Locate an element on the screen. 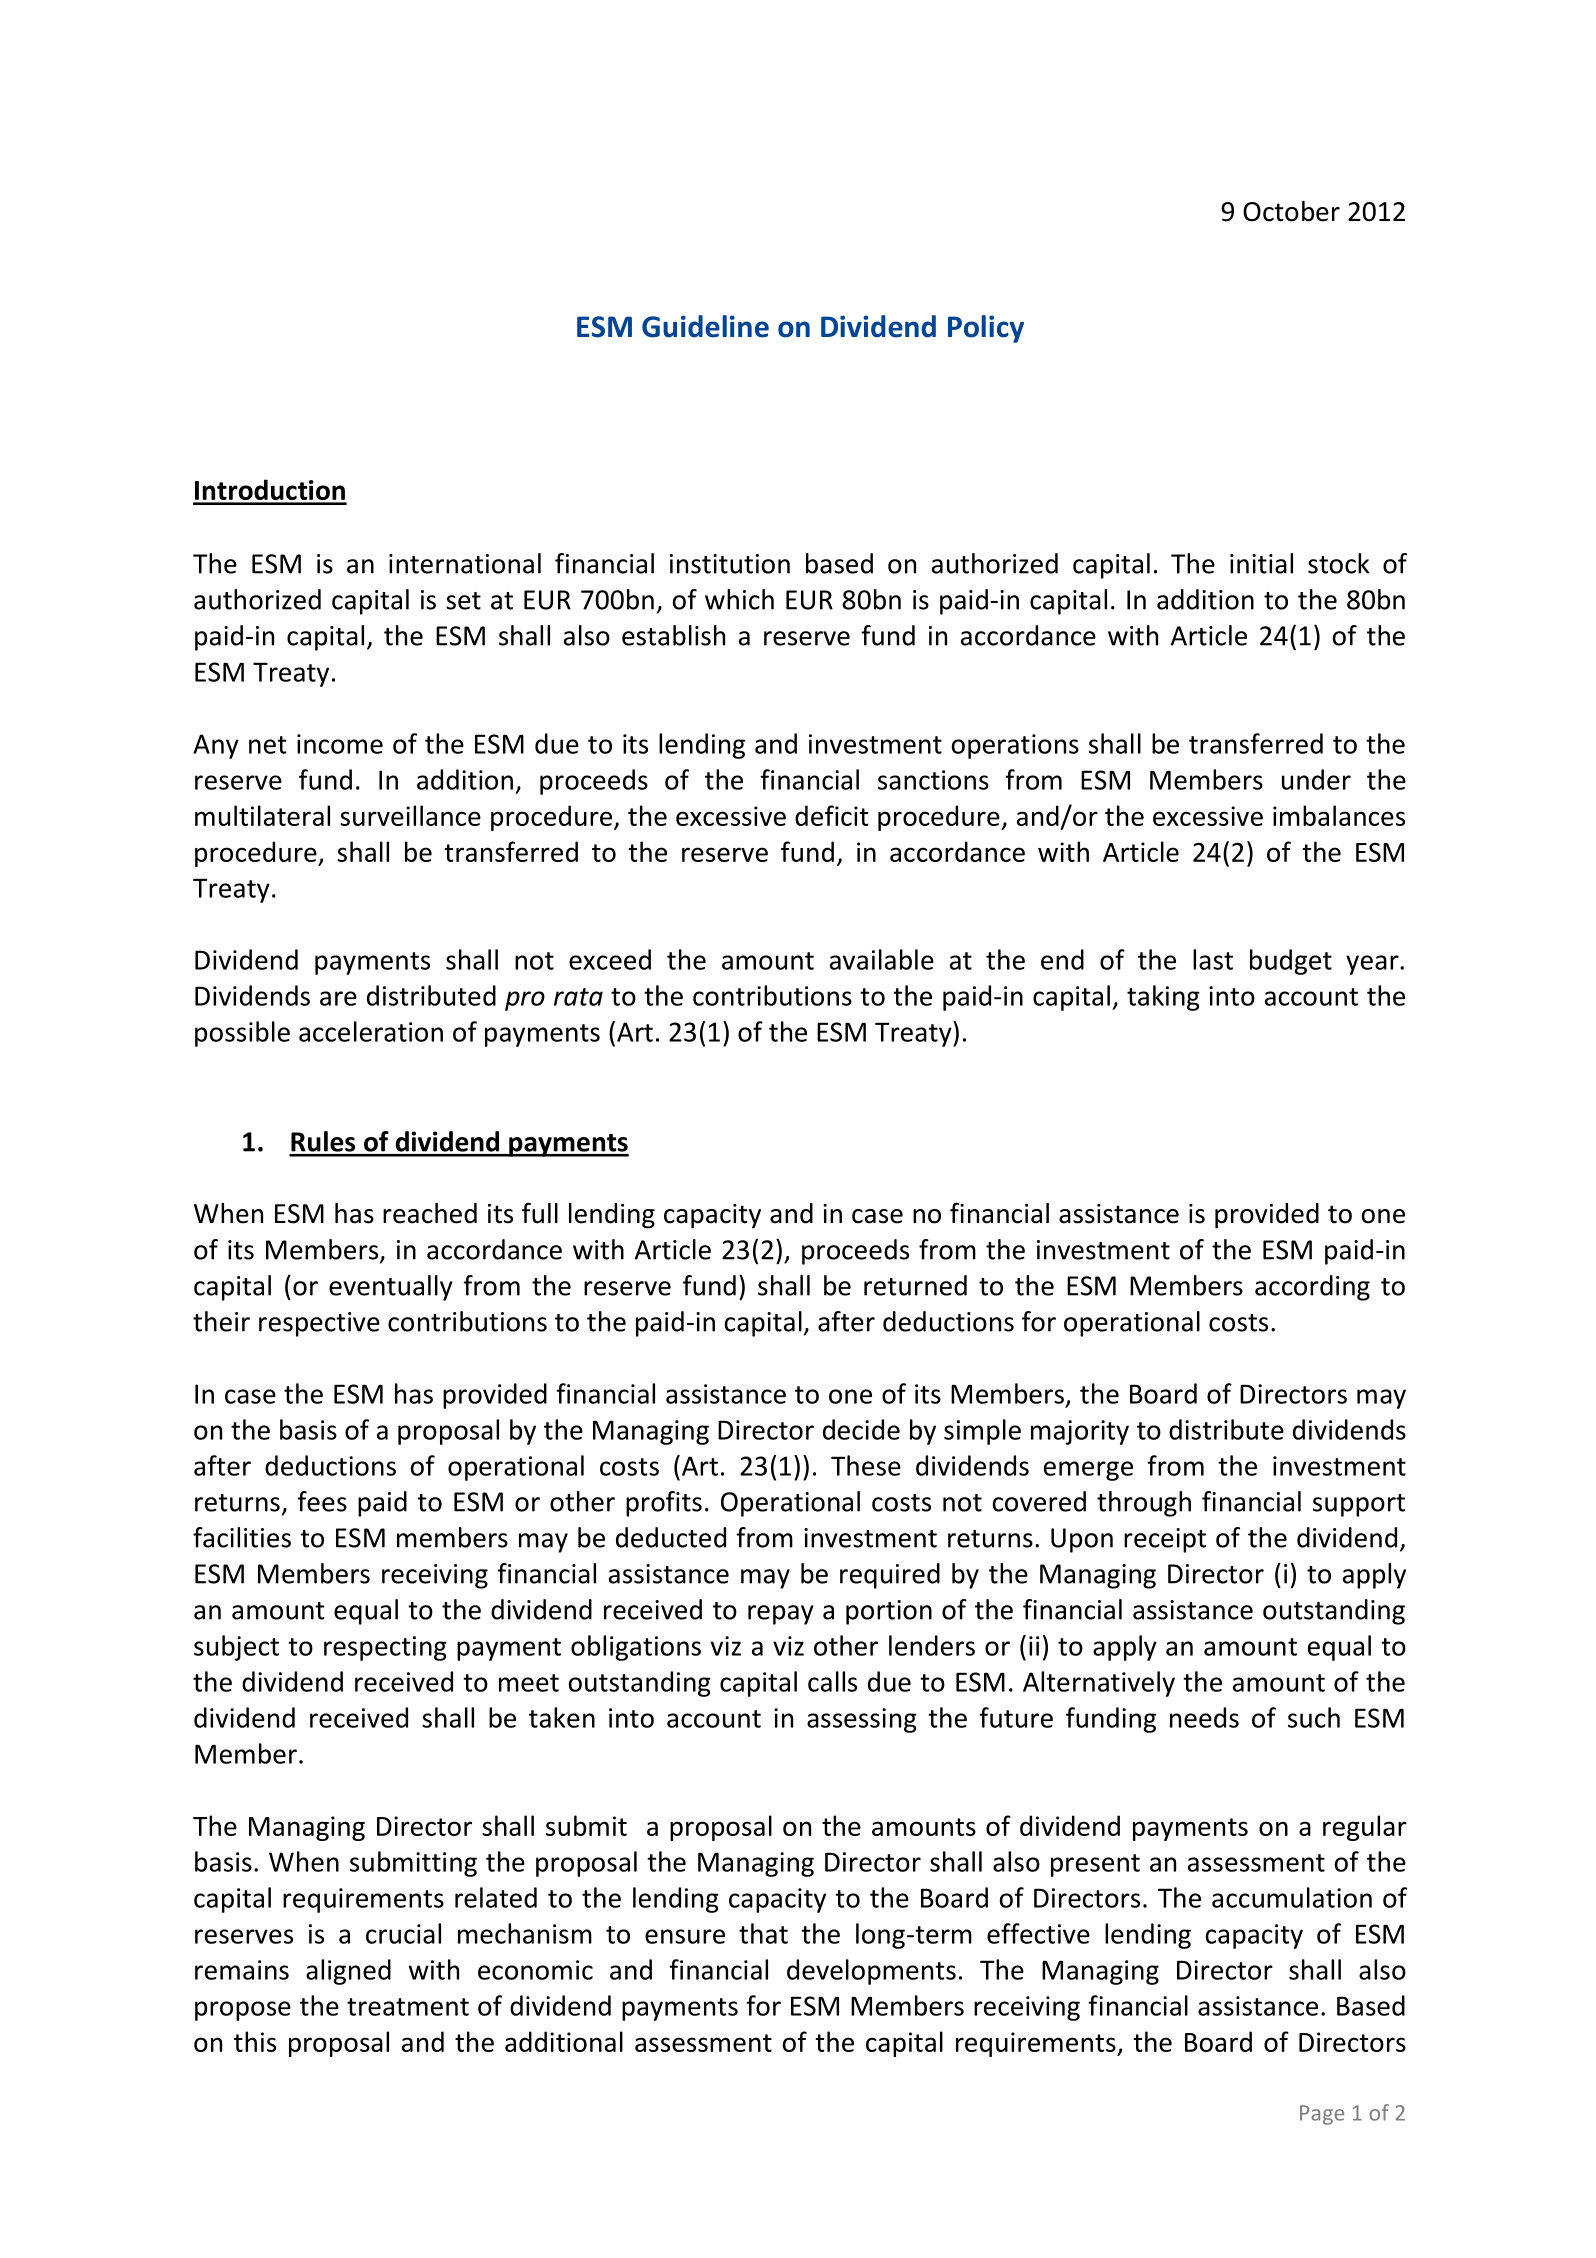 Image resolution: width=1596 pixels, height=2258 pixels. Guideline is located at coordinates (705, 326).
